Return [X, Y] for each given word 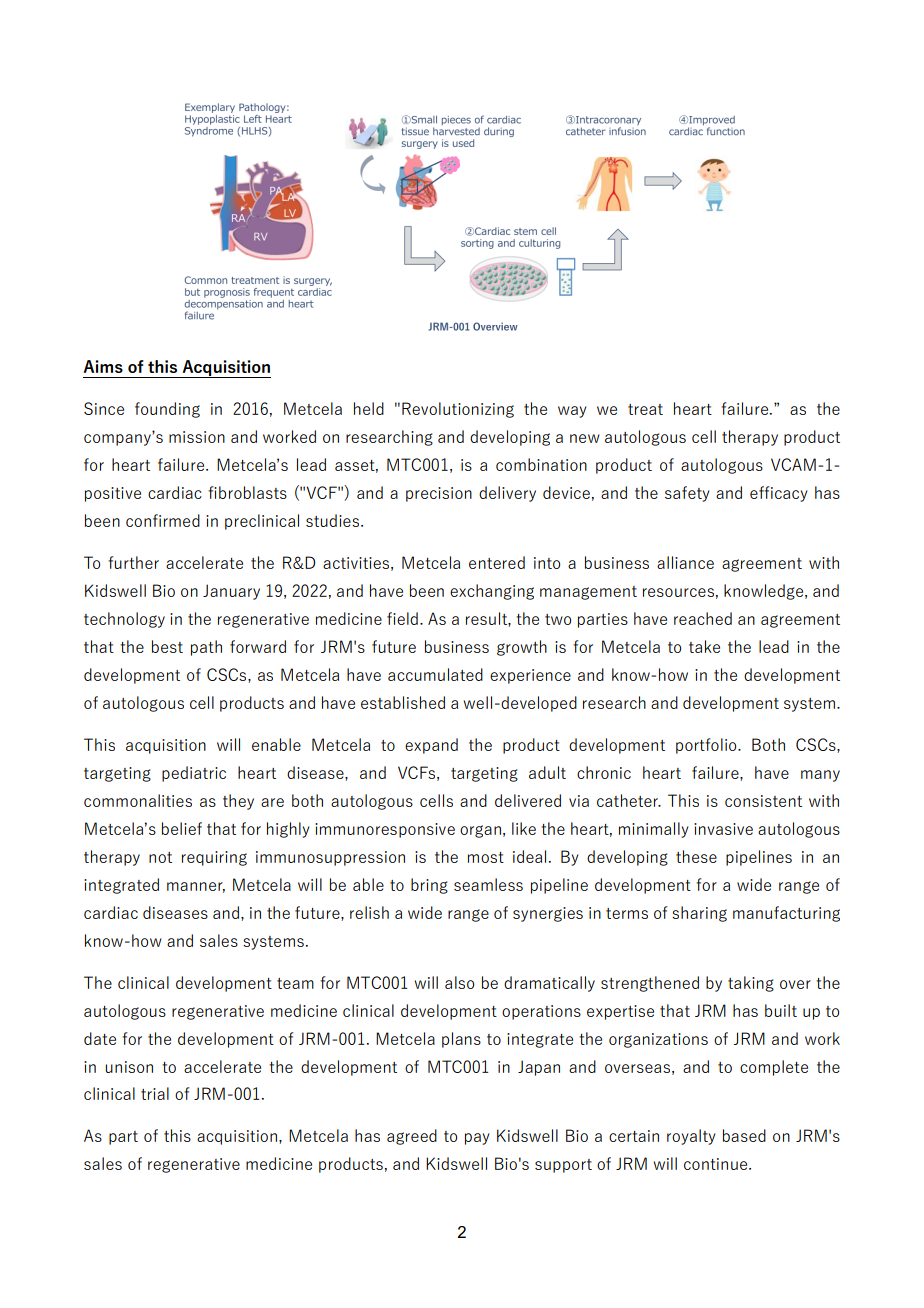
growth [522, 648]
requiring [214, 858]
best [167, 646]
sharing [699, 914]
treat [645, 409]
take [704, 646]
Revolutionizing [458, 410]
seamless [488, 884]
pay [477, 1139]
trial [155, 1093]
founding [167, 410]
